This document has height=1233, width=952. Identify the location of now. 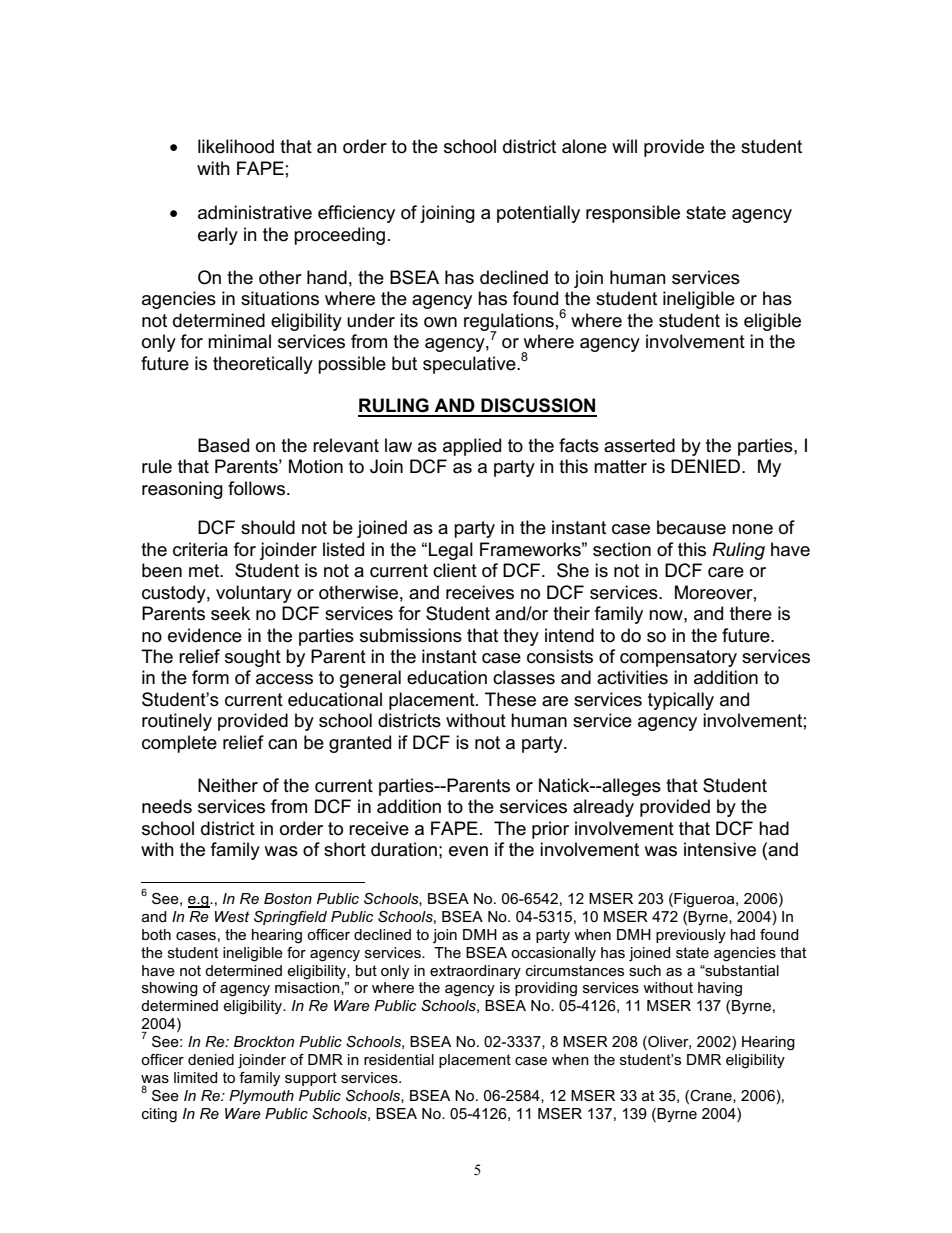
(667, 615).
